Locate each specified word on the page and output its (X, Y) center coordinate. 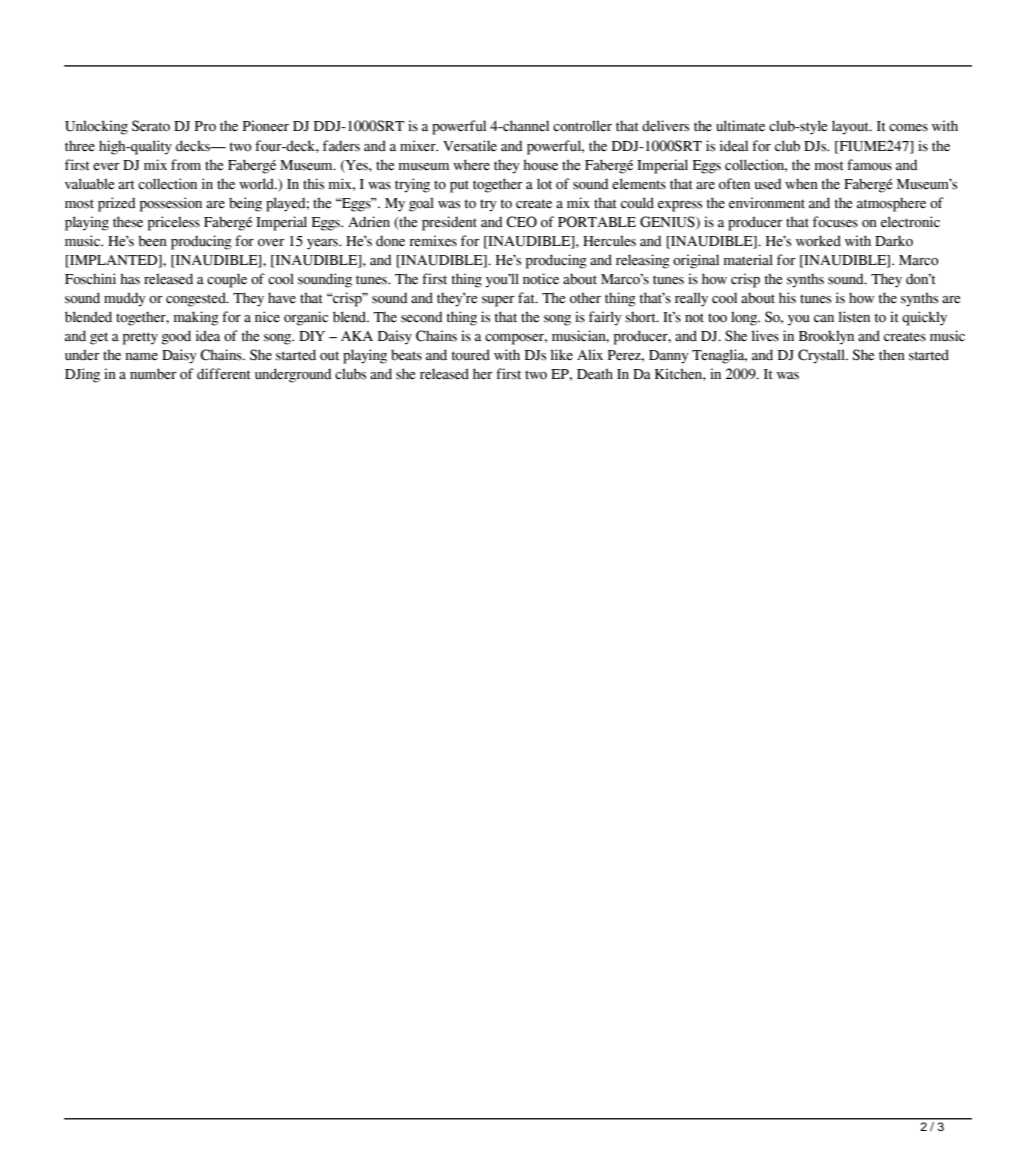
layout (851, 127)
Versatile (470, 146)
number (153, 374)
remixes (433, 241)
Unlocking (96, 127)
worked (818, 241)
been (152, 241)
